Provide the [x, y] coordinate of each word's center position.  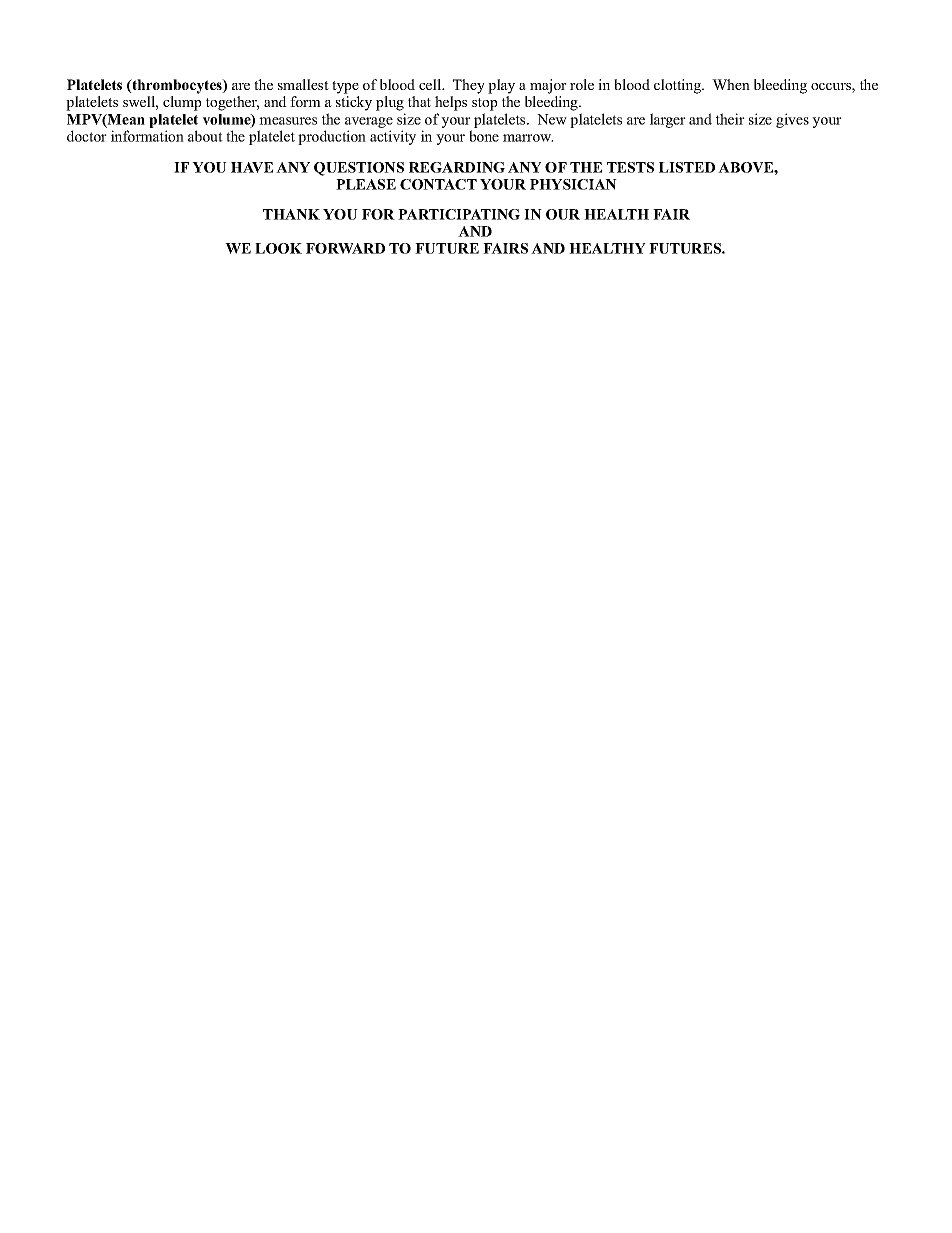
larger [668, 120]
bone [484, 136]
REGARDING [457, 167]
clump [182, 103]
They [469, 86]
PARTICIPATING [459, 214]
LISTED [687, 167]
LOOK [278, 248]
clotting [678, 86]
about [205, 136]
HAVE [252, 167]
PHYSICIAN [573, 184]
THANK [291, 214]
